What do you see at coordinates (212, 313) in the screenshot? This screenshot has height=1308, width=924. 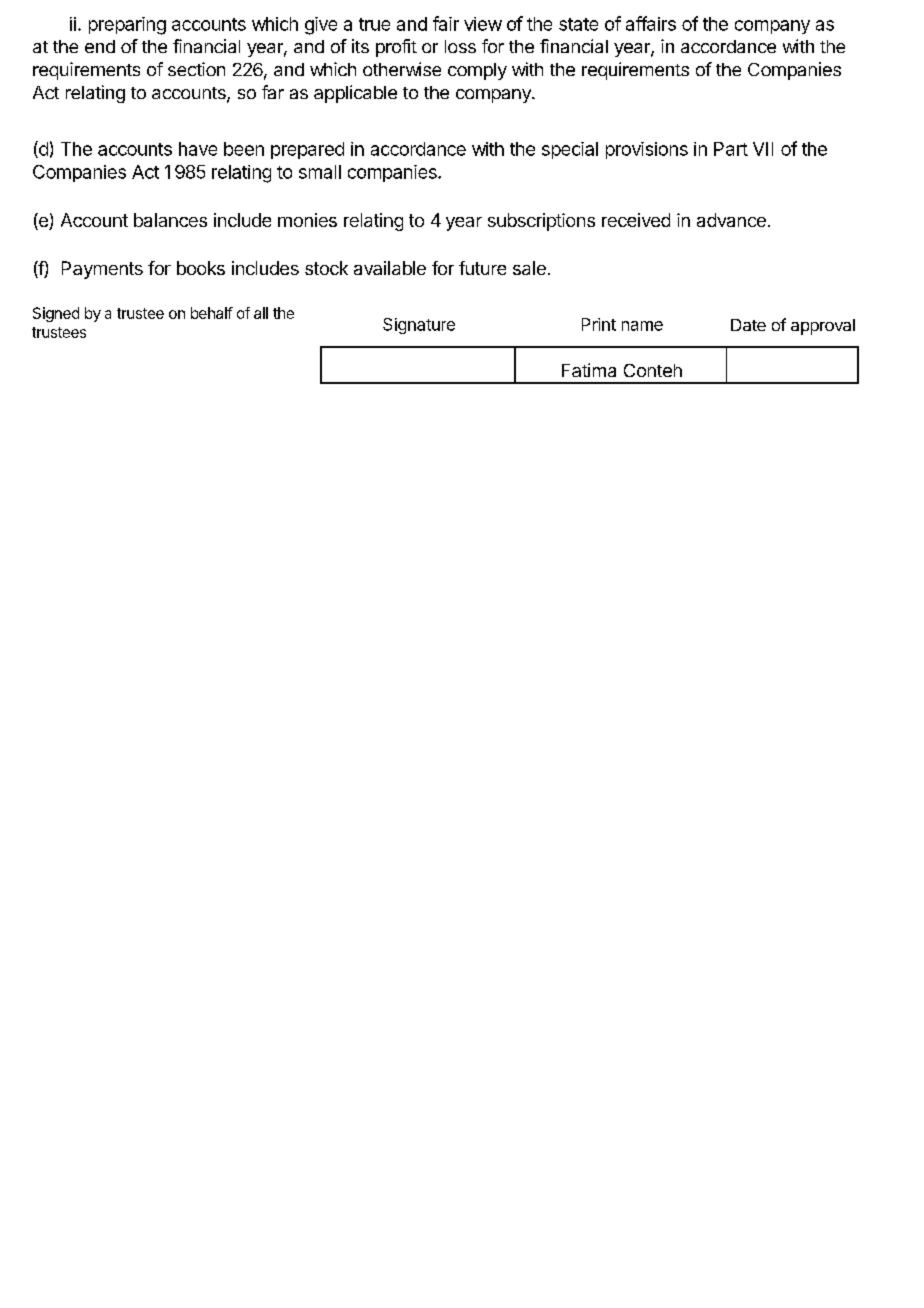 I see `behalf` at bounding box center [212, 313].
